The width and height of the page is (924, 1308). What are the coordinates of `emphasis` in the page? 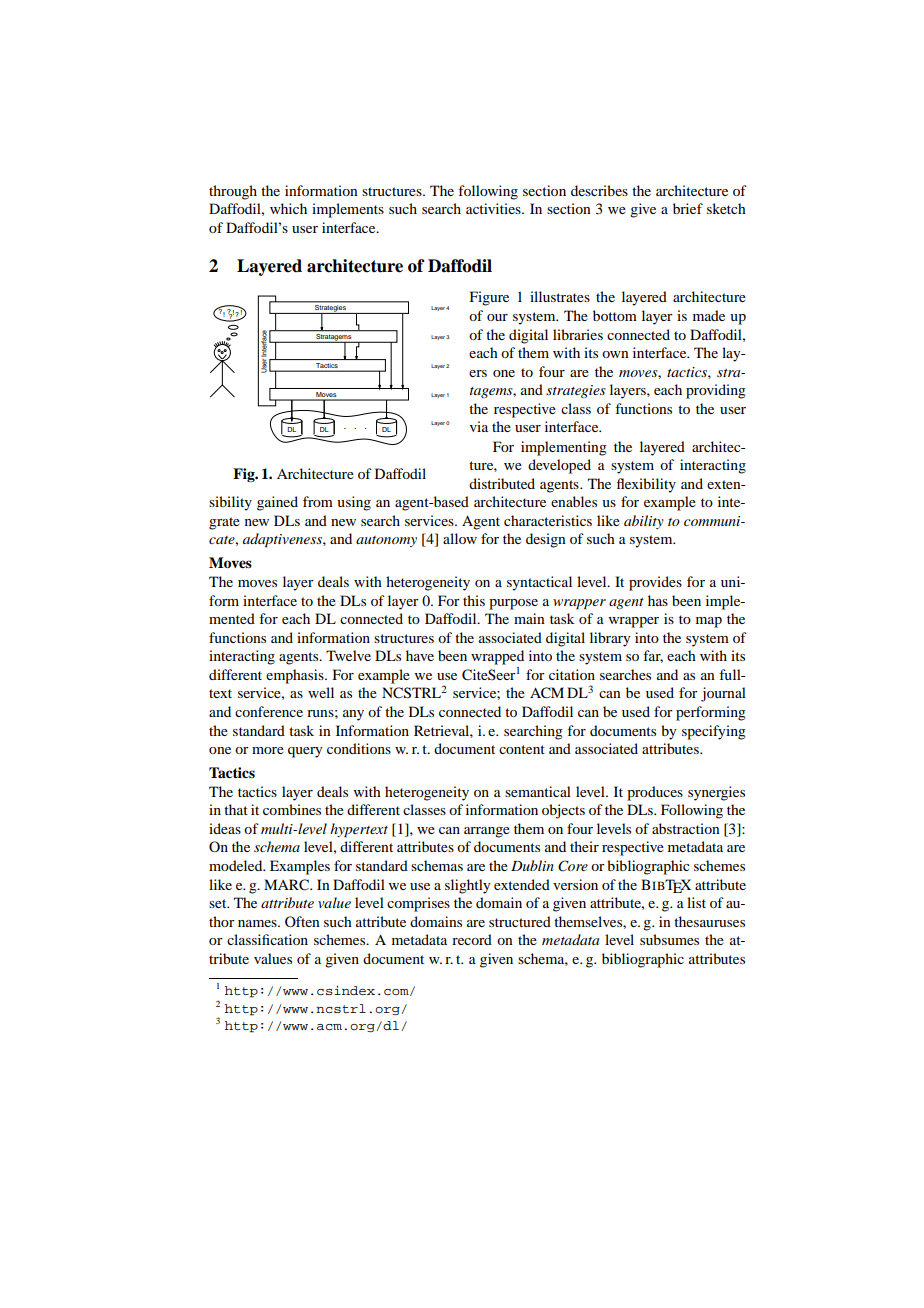 It's located at (296, 676).
